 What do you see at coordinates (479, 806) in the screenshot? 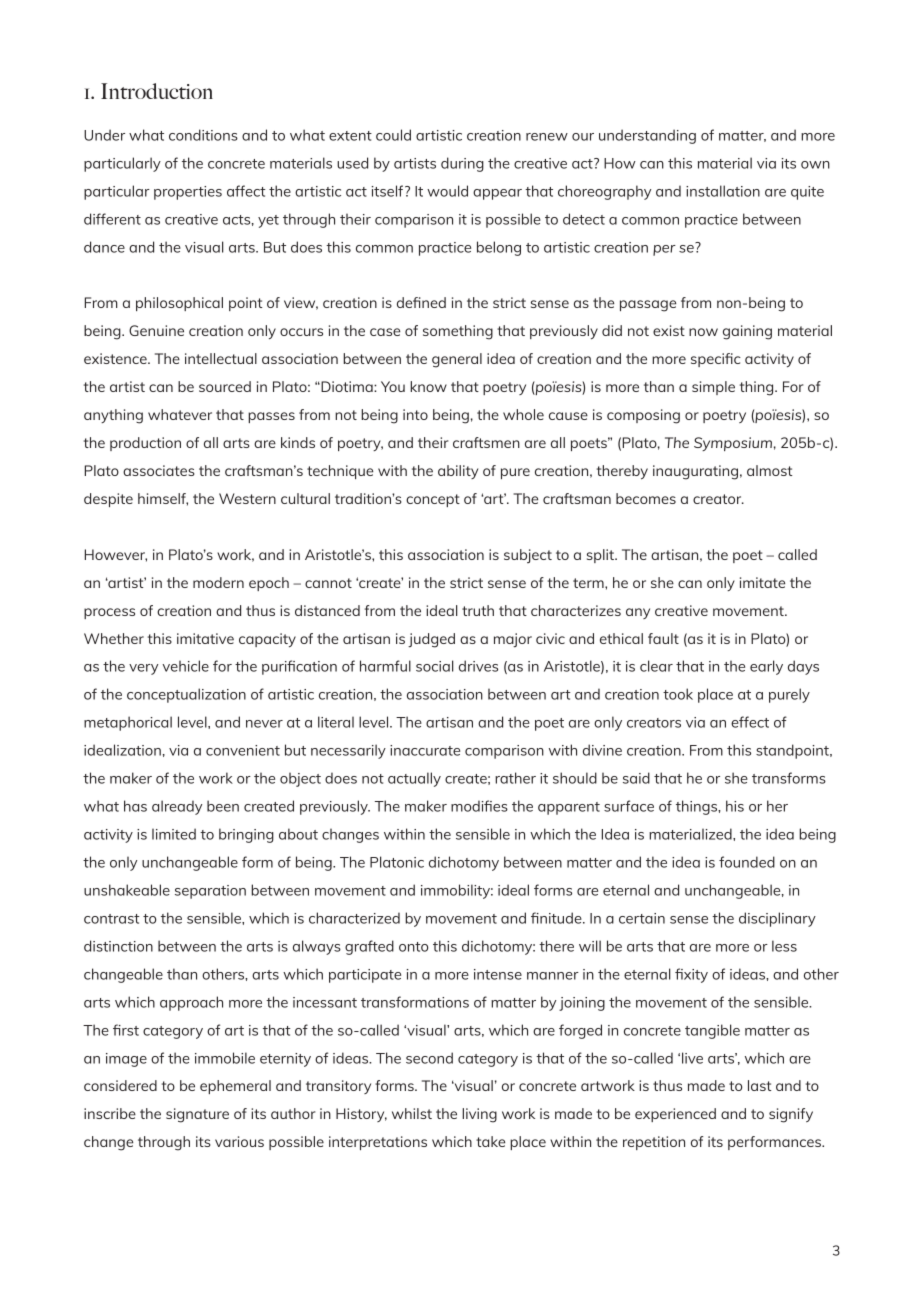
I see `modifies` at bounding box center [479, 806].
